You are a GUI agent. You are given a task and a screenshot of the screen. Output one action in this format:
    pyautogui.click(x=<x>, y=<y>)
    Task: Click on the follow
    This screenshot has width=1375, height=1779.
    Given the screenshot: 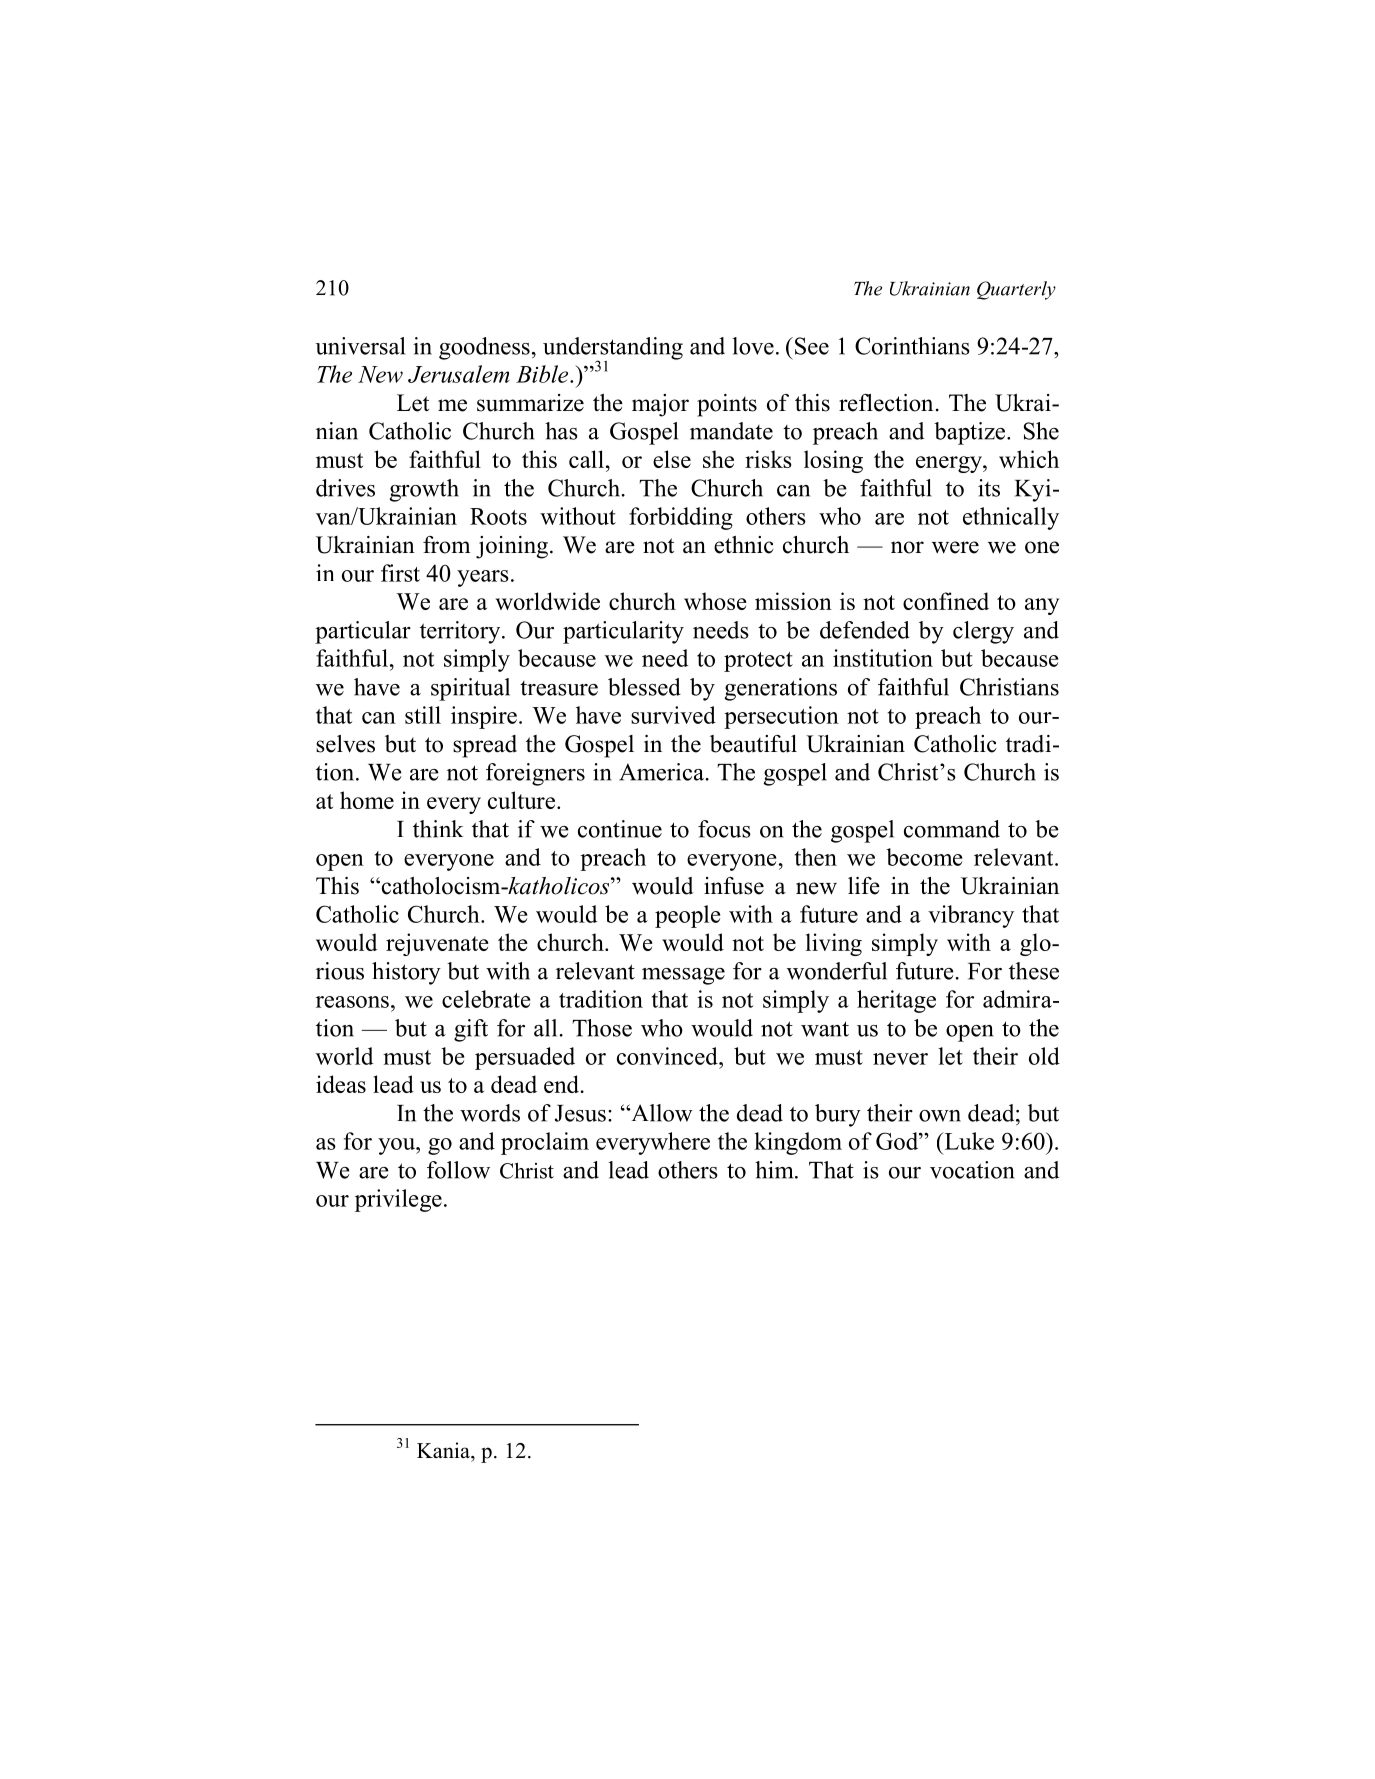 What is the action you would take?
    pyautogui.click(x=458, y=1170)
